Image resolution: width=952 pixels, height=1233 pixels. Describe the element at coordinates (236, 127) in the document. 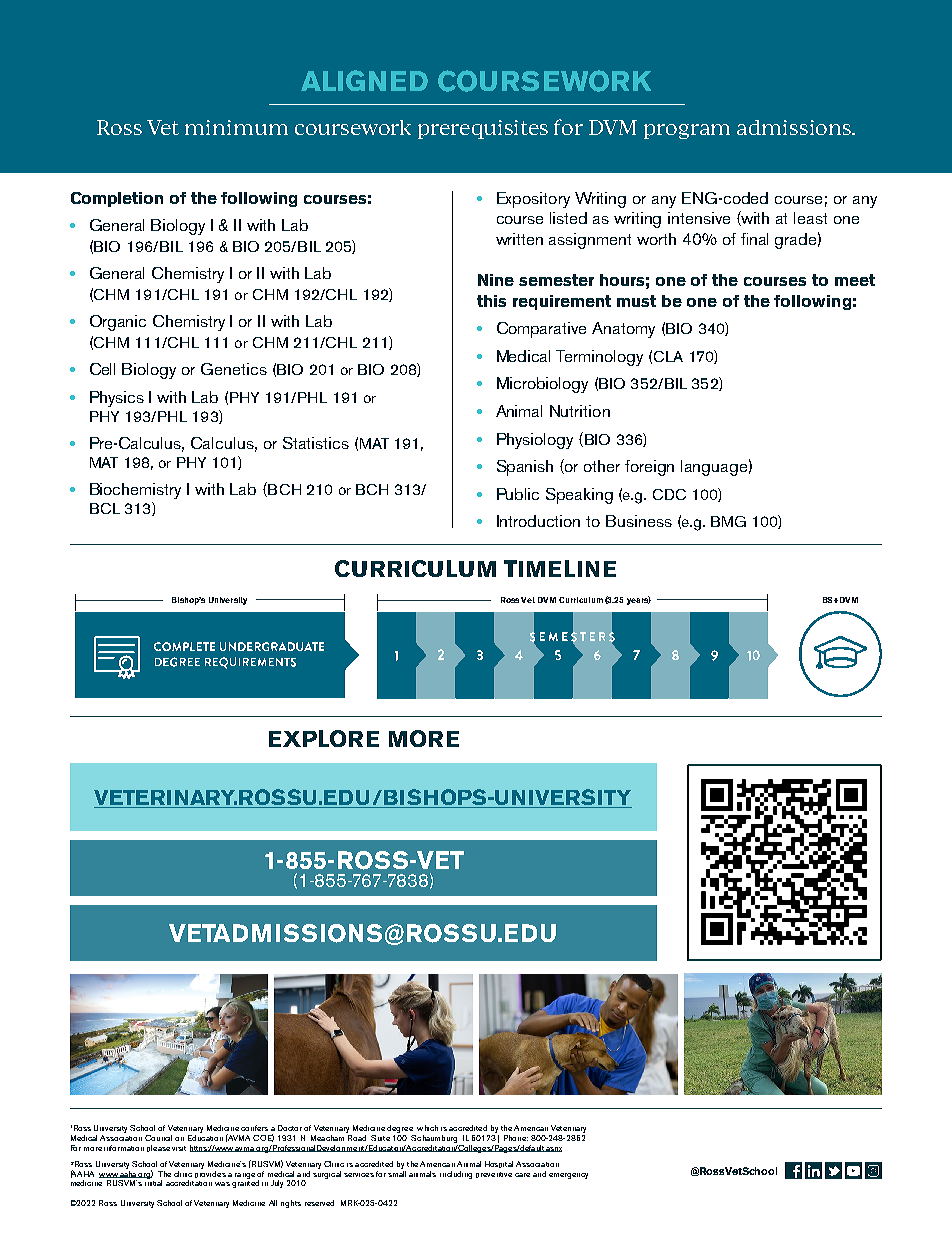

I see `minimum` at that location.
